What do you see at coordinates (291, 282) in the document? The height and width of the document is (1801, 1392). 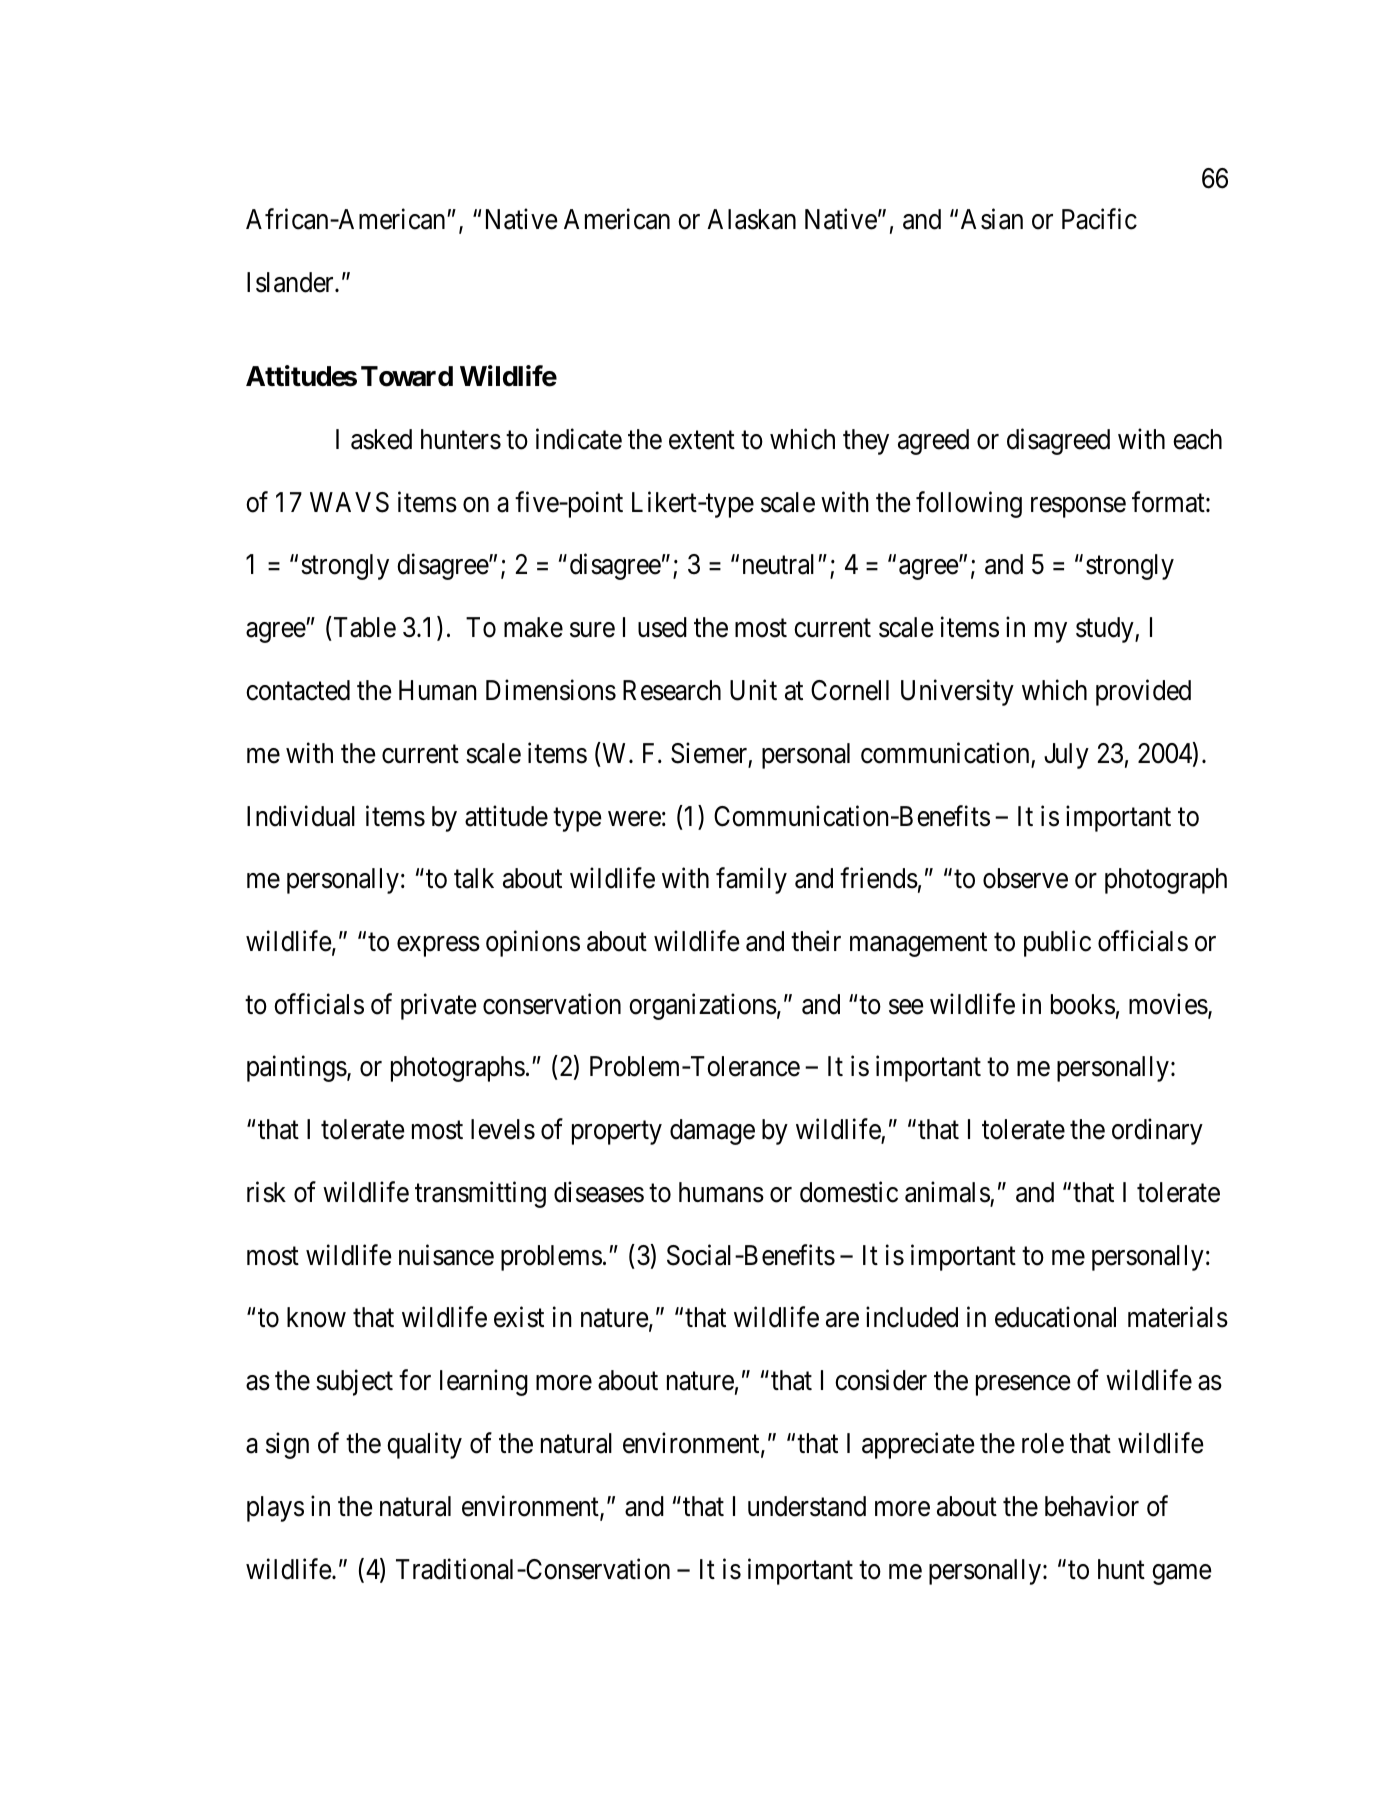 I see `Islander` at bounding box center [291, 282].
